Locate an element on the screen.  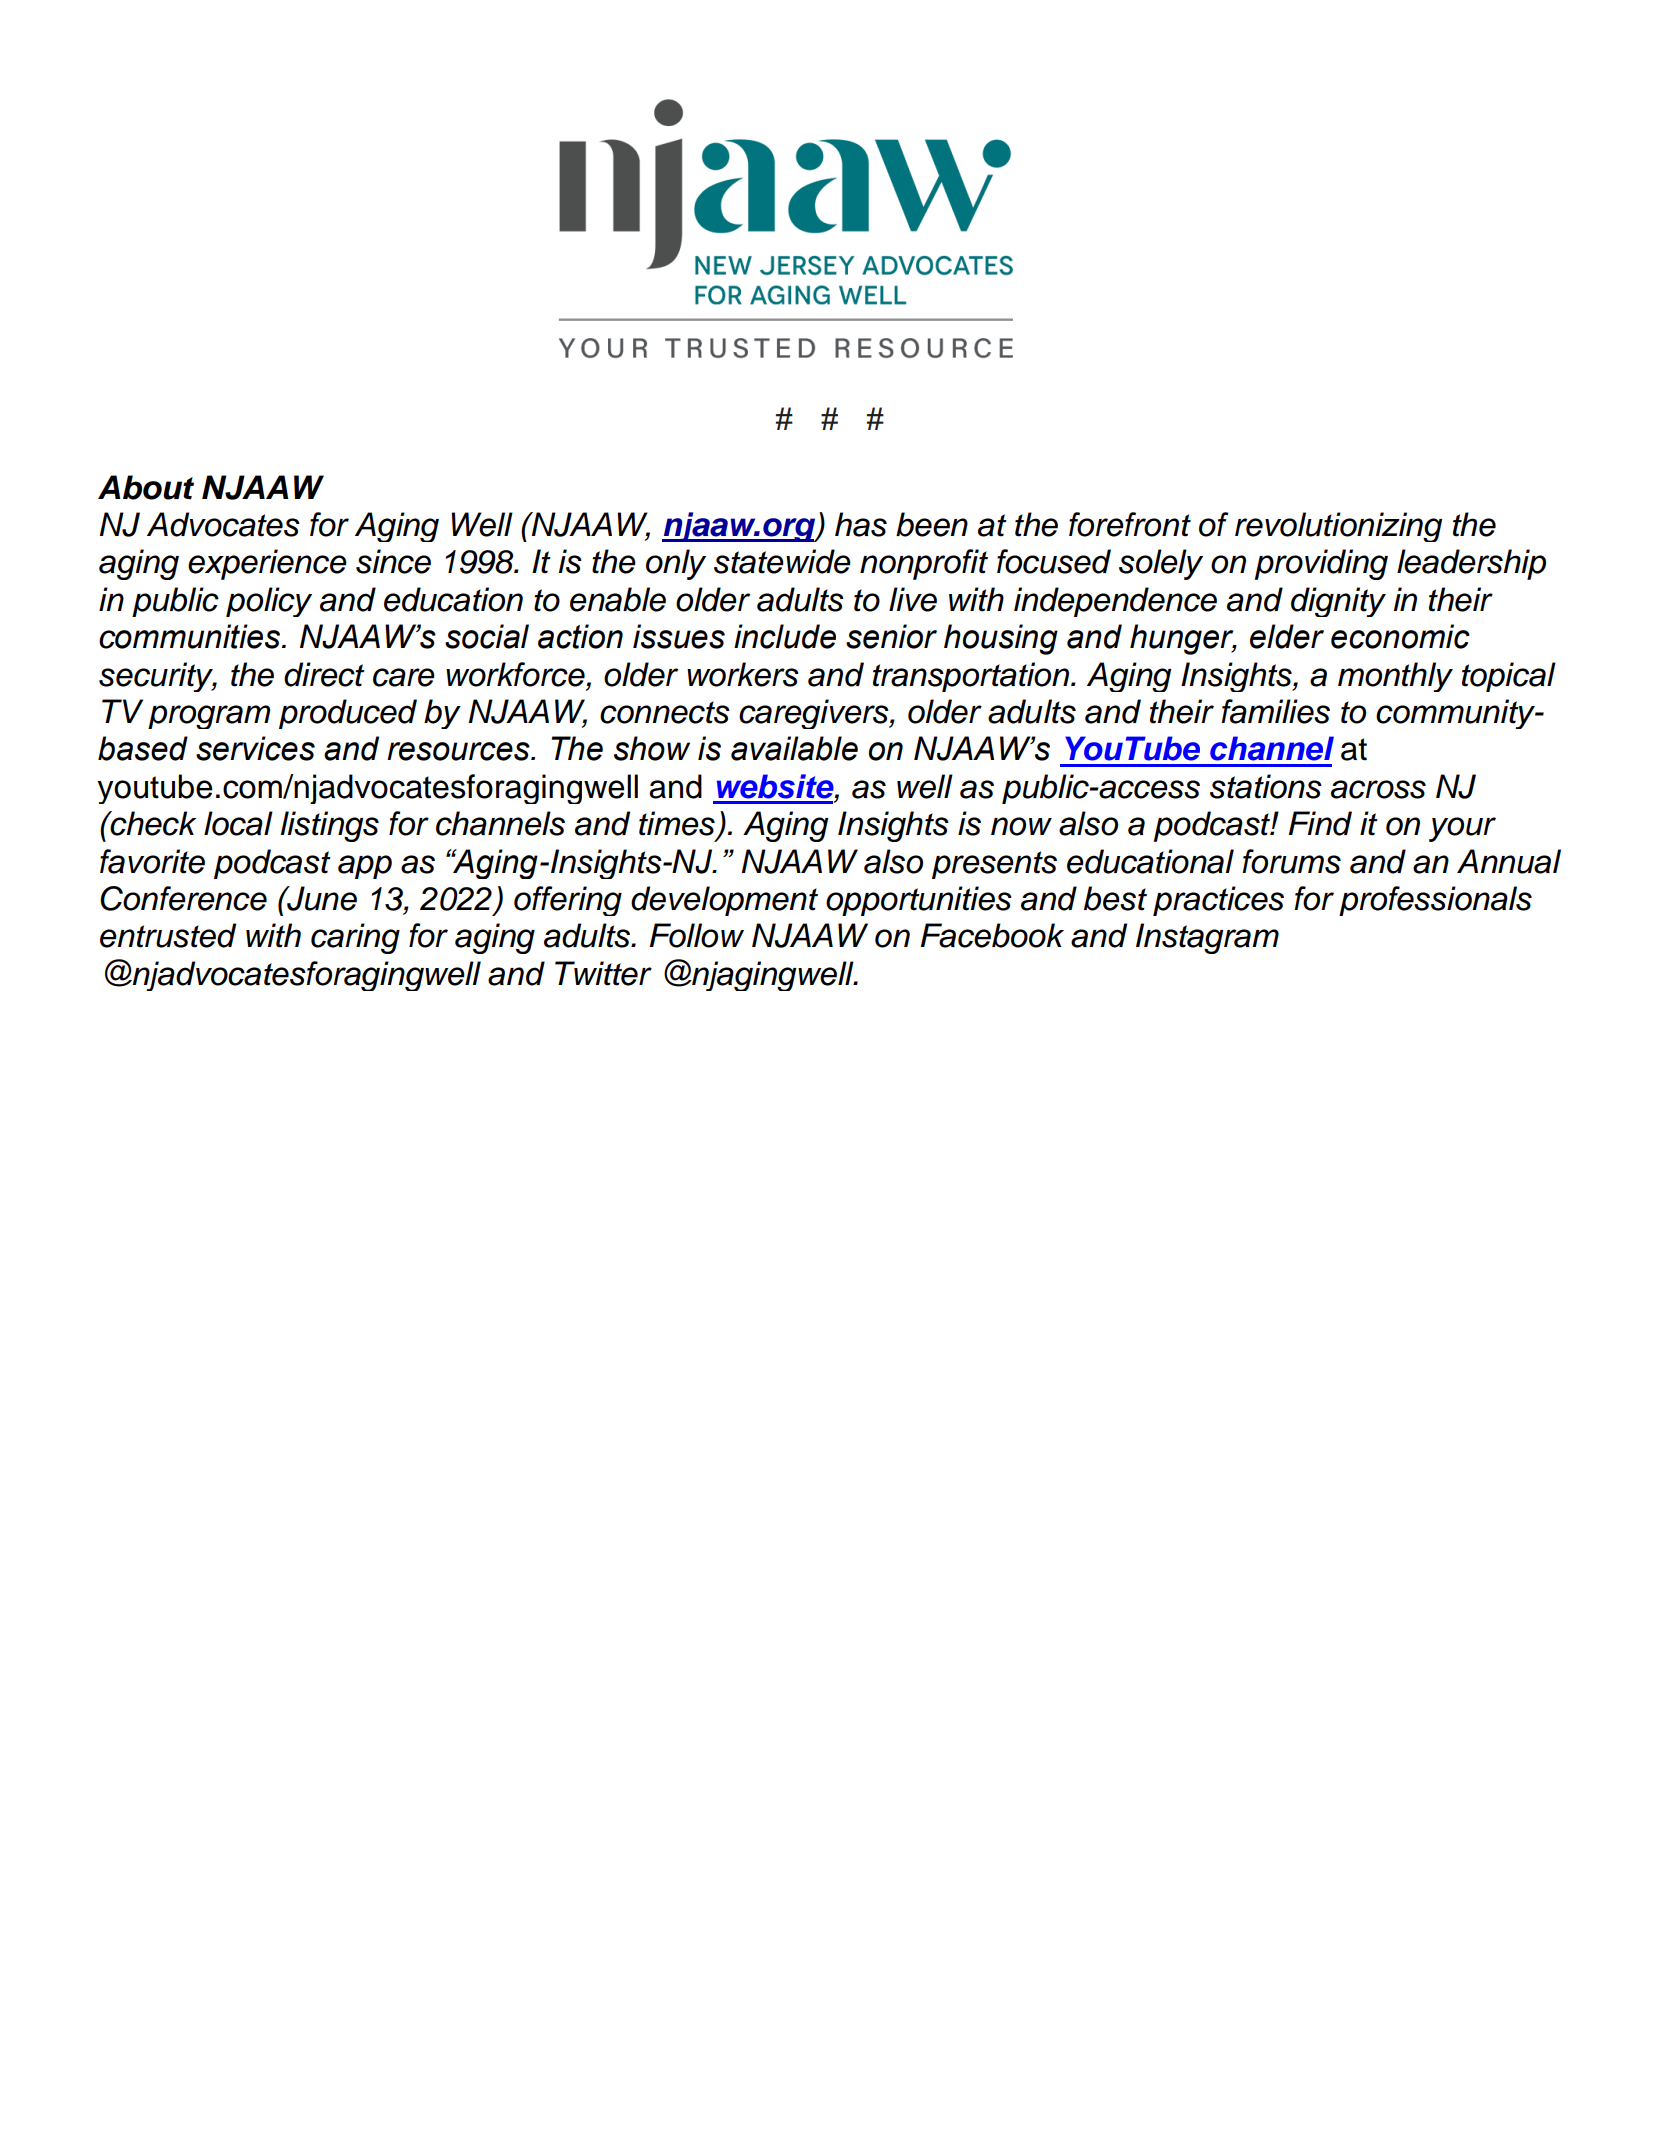
About is located at coordinates (146, 487).
